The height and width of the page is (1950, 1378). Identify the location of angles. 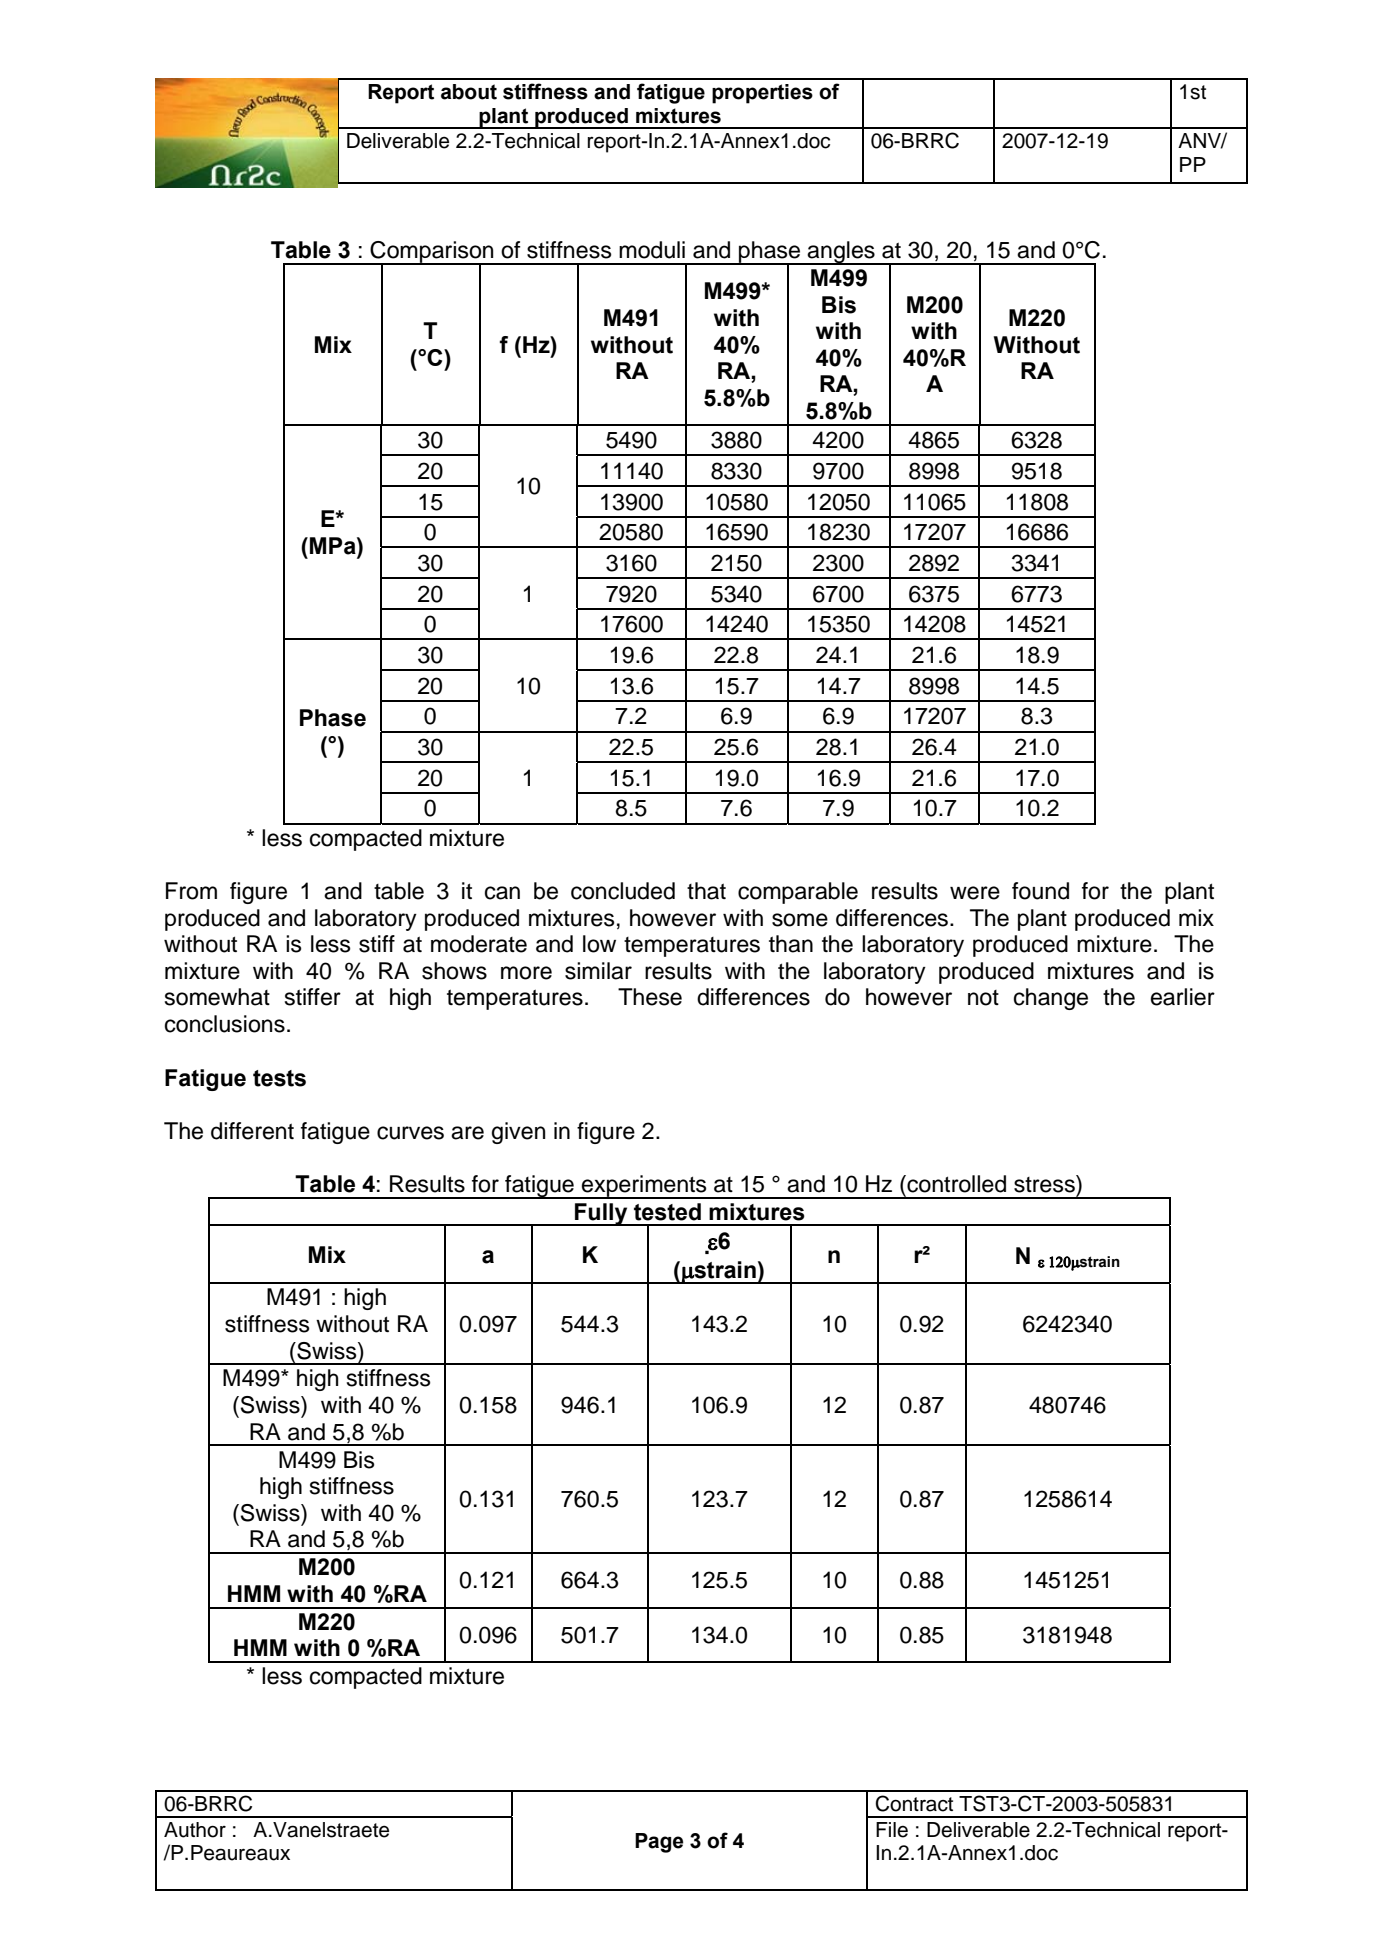
(841, 253).
